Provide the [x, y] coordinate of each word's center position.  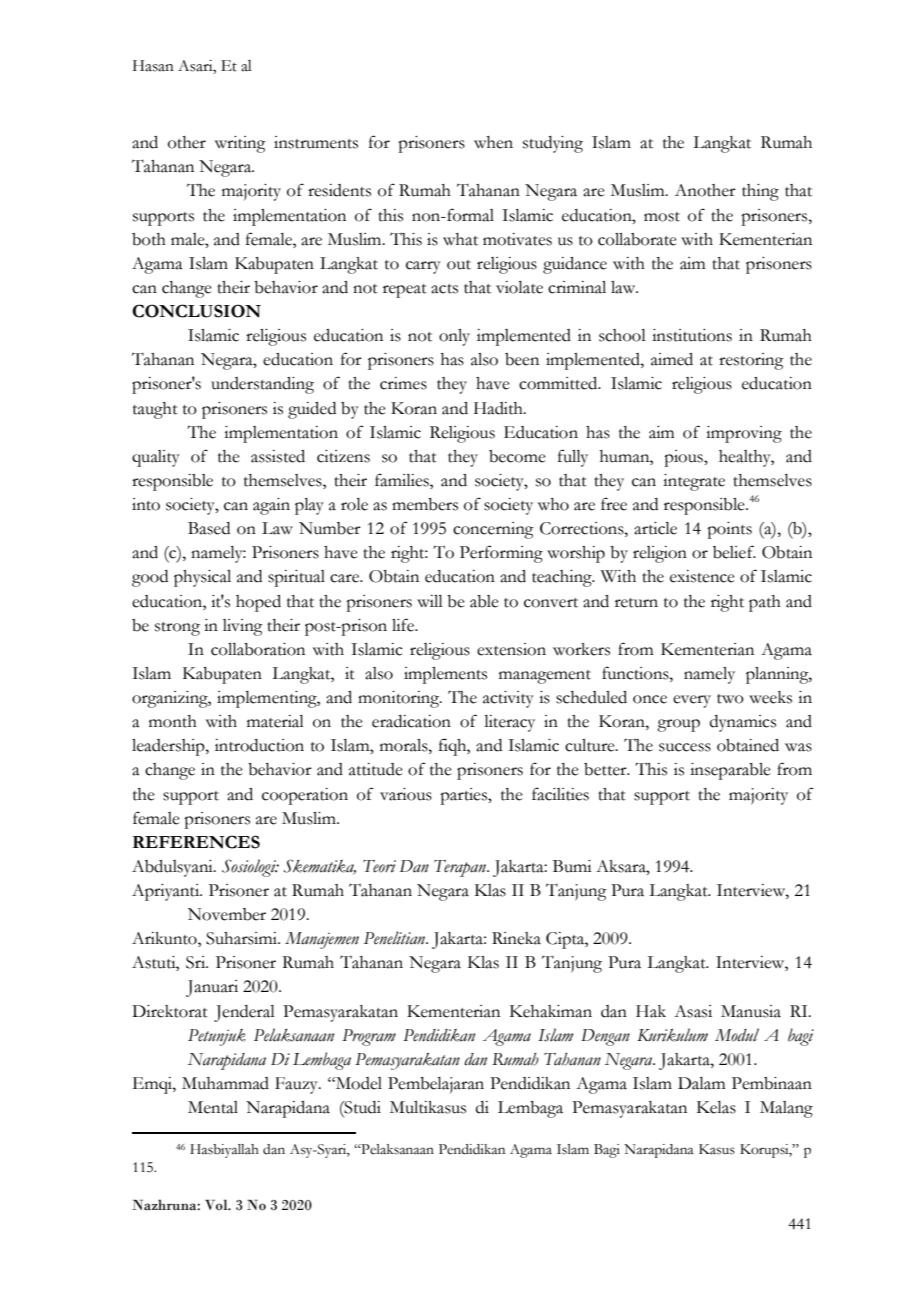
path [765, 603]
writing [240, 144]
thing [760, 192]
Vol [217, 1204]
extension [511, 649]
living [243, 627]
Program [369, 1037]
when [493, 142]
